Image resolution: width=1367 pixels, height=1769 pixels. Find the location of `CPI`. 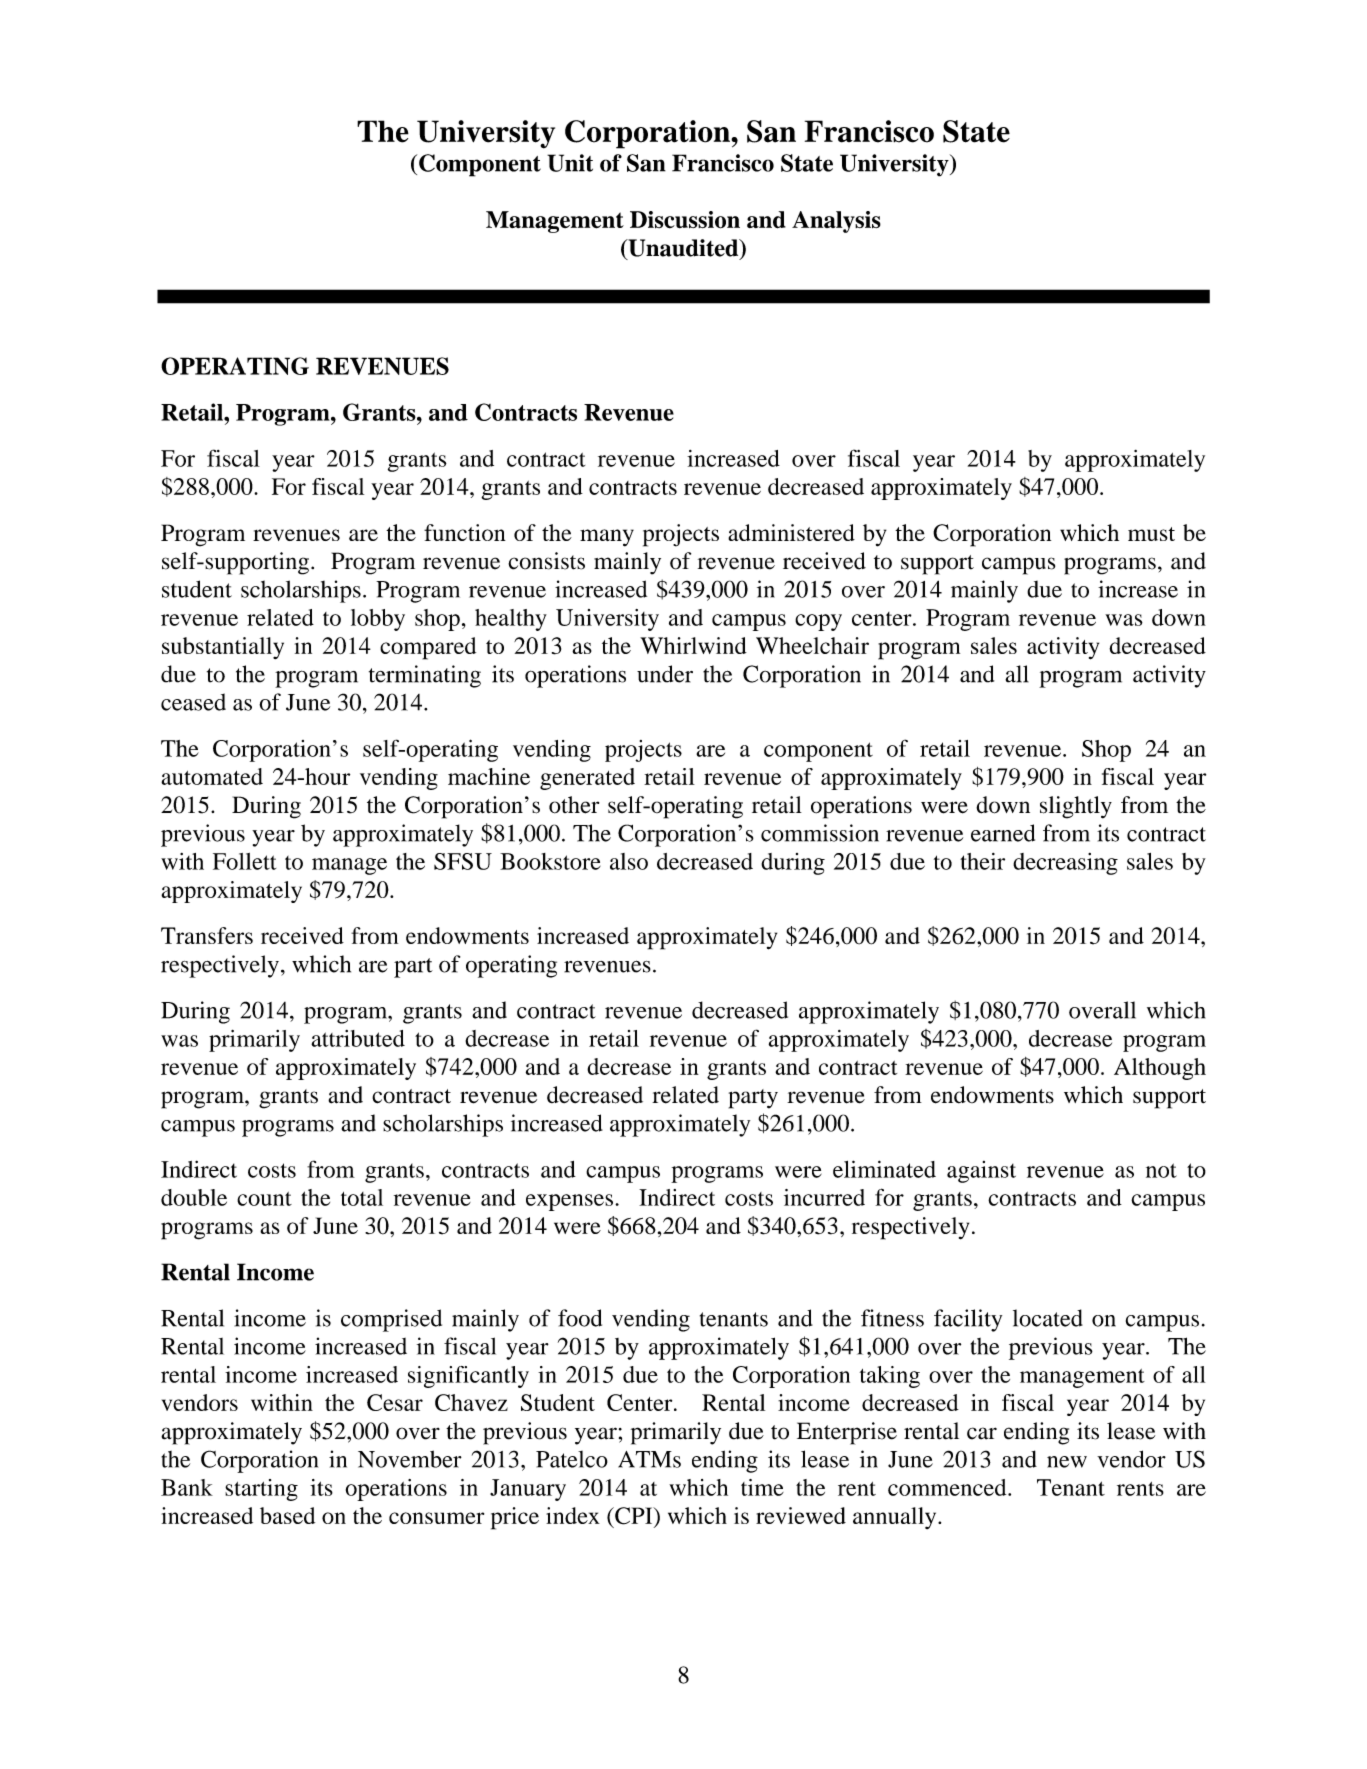

CPI is located at coordinates (634, 1517).
